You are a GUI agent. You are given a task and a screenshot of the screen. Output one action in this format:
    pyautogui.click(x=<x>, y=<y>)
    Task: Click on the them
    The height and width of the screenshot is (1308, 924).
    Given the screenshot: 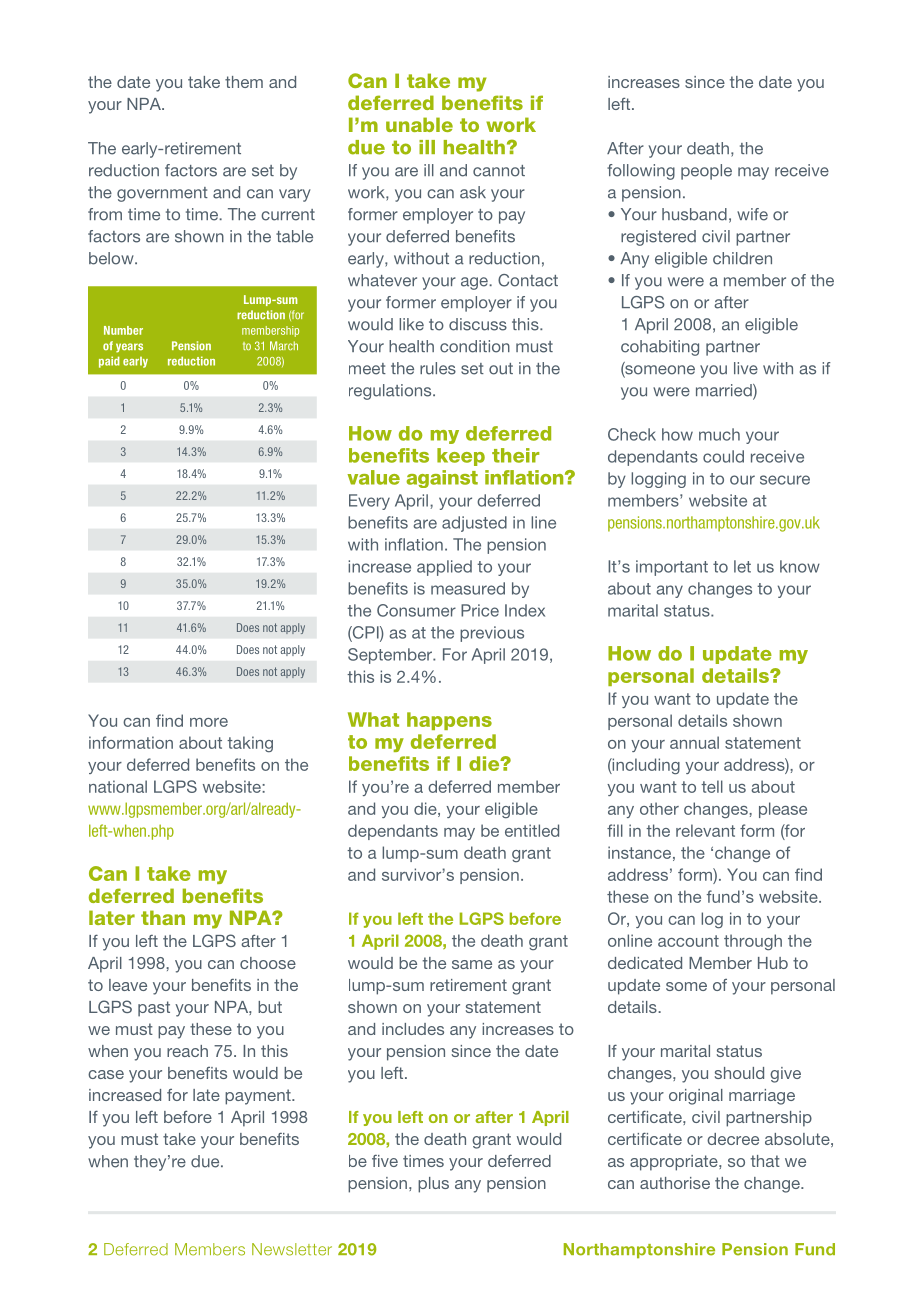 What is the action you would take?
    pyautogui.click(x=244, y=82)
